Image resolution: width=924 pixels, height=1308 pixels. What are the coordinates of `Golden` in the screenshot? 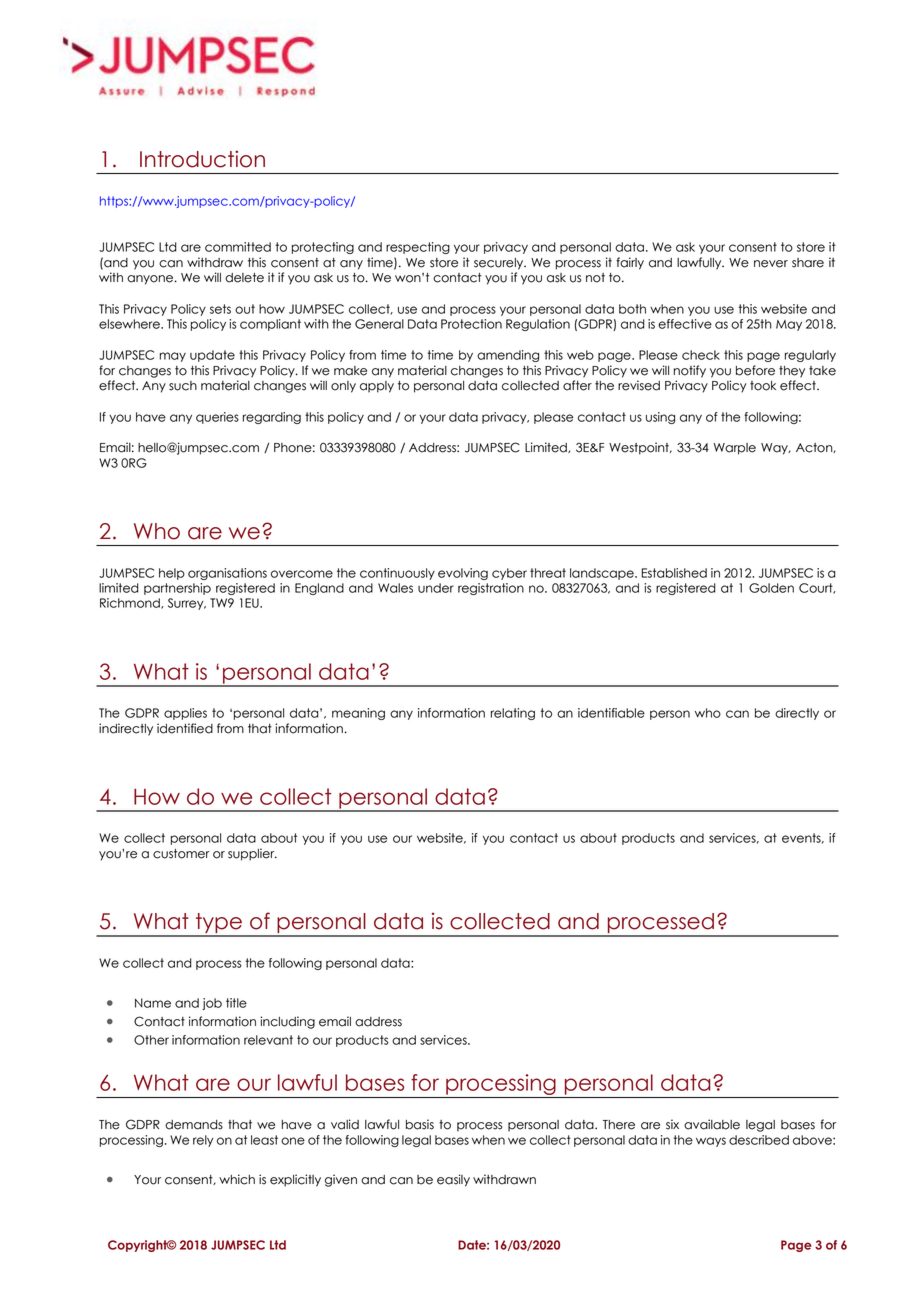 It's located at (771, 588).
